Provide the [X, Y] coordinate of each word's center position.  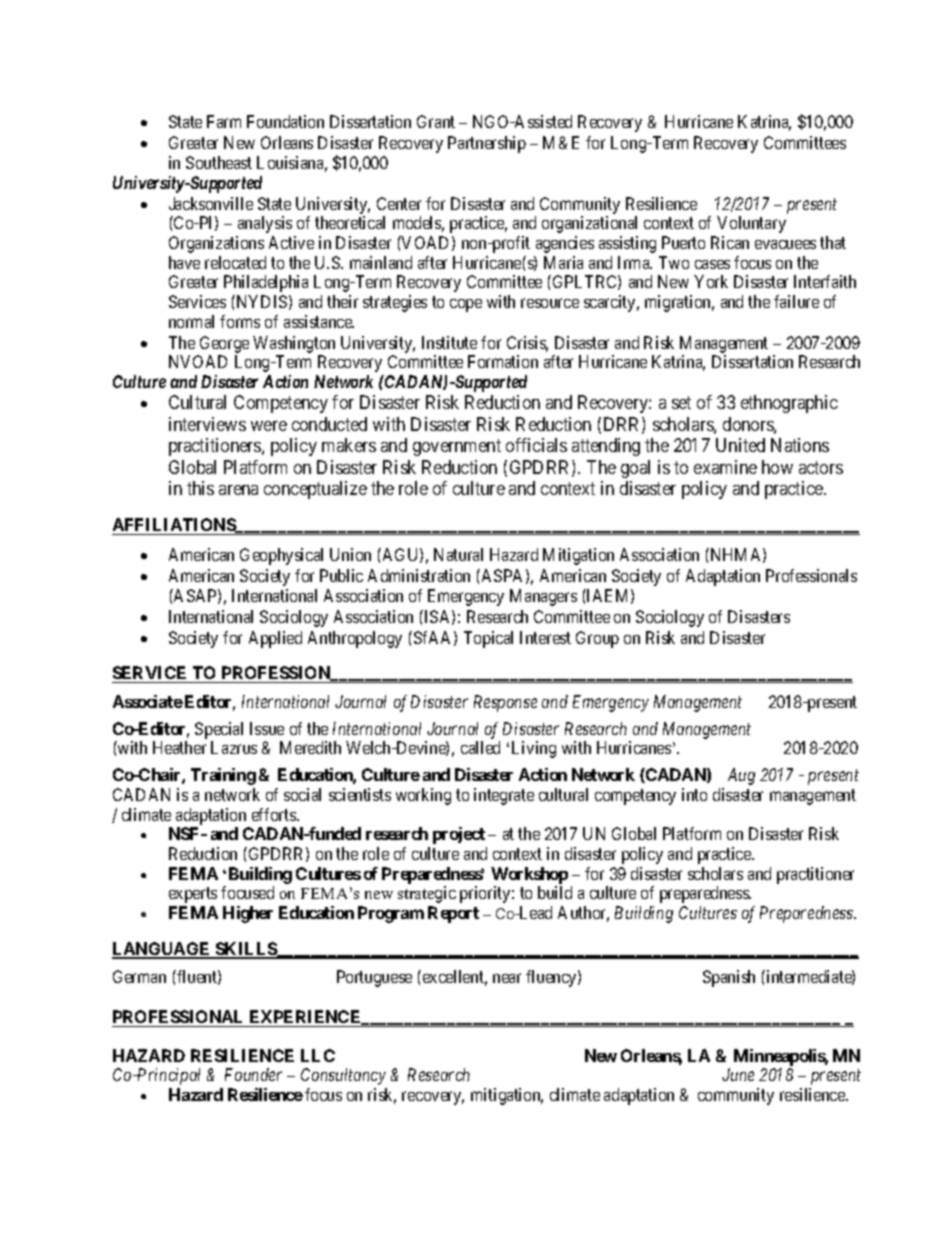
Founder [253, 1074]
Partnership [487, 144]
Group [597, 639]
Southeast [219, 162]
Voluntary [751, 224]
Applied [275, 639]
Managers [543, 597]
